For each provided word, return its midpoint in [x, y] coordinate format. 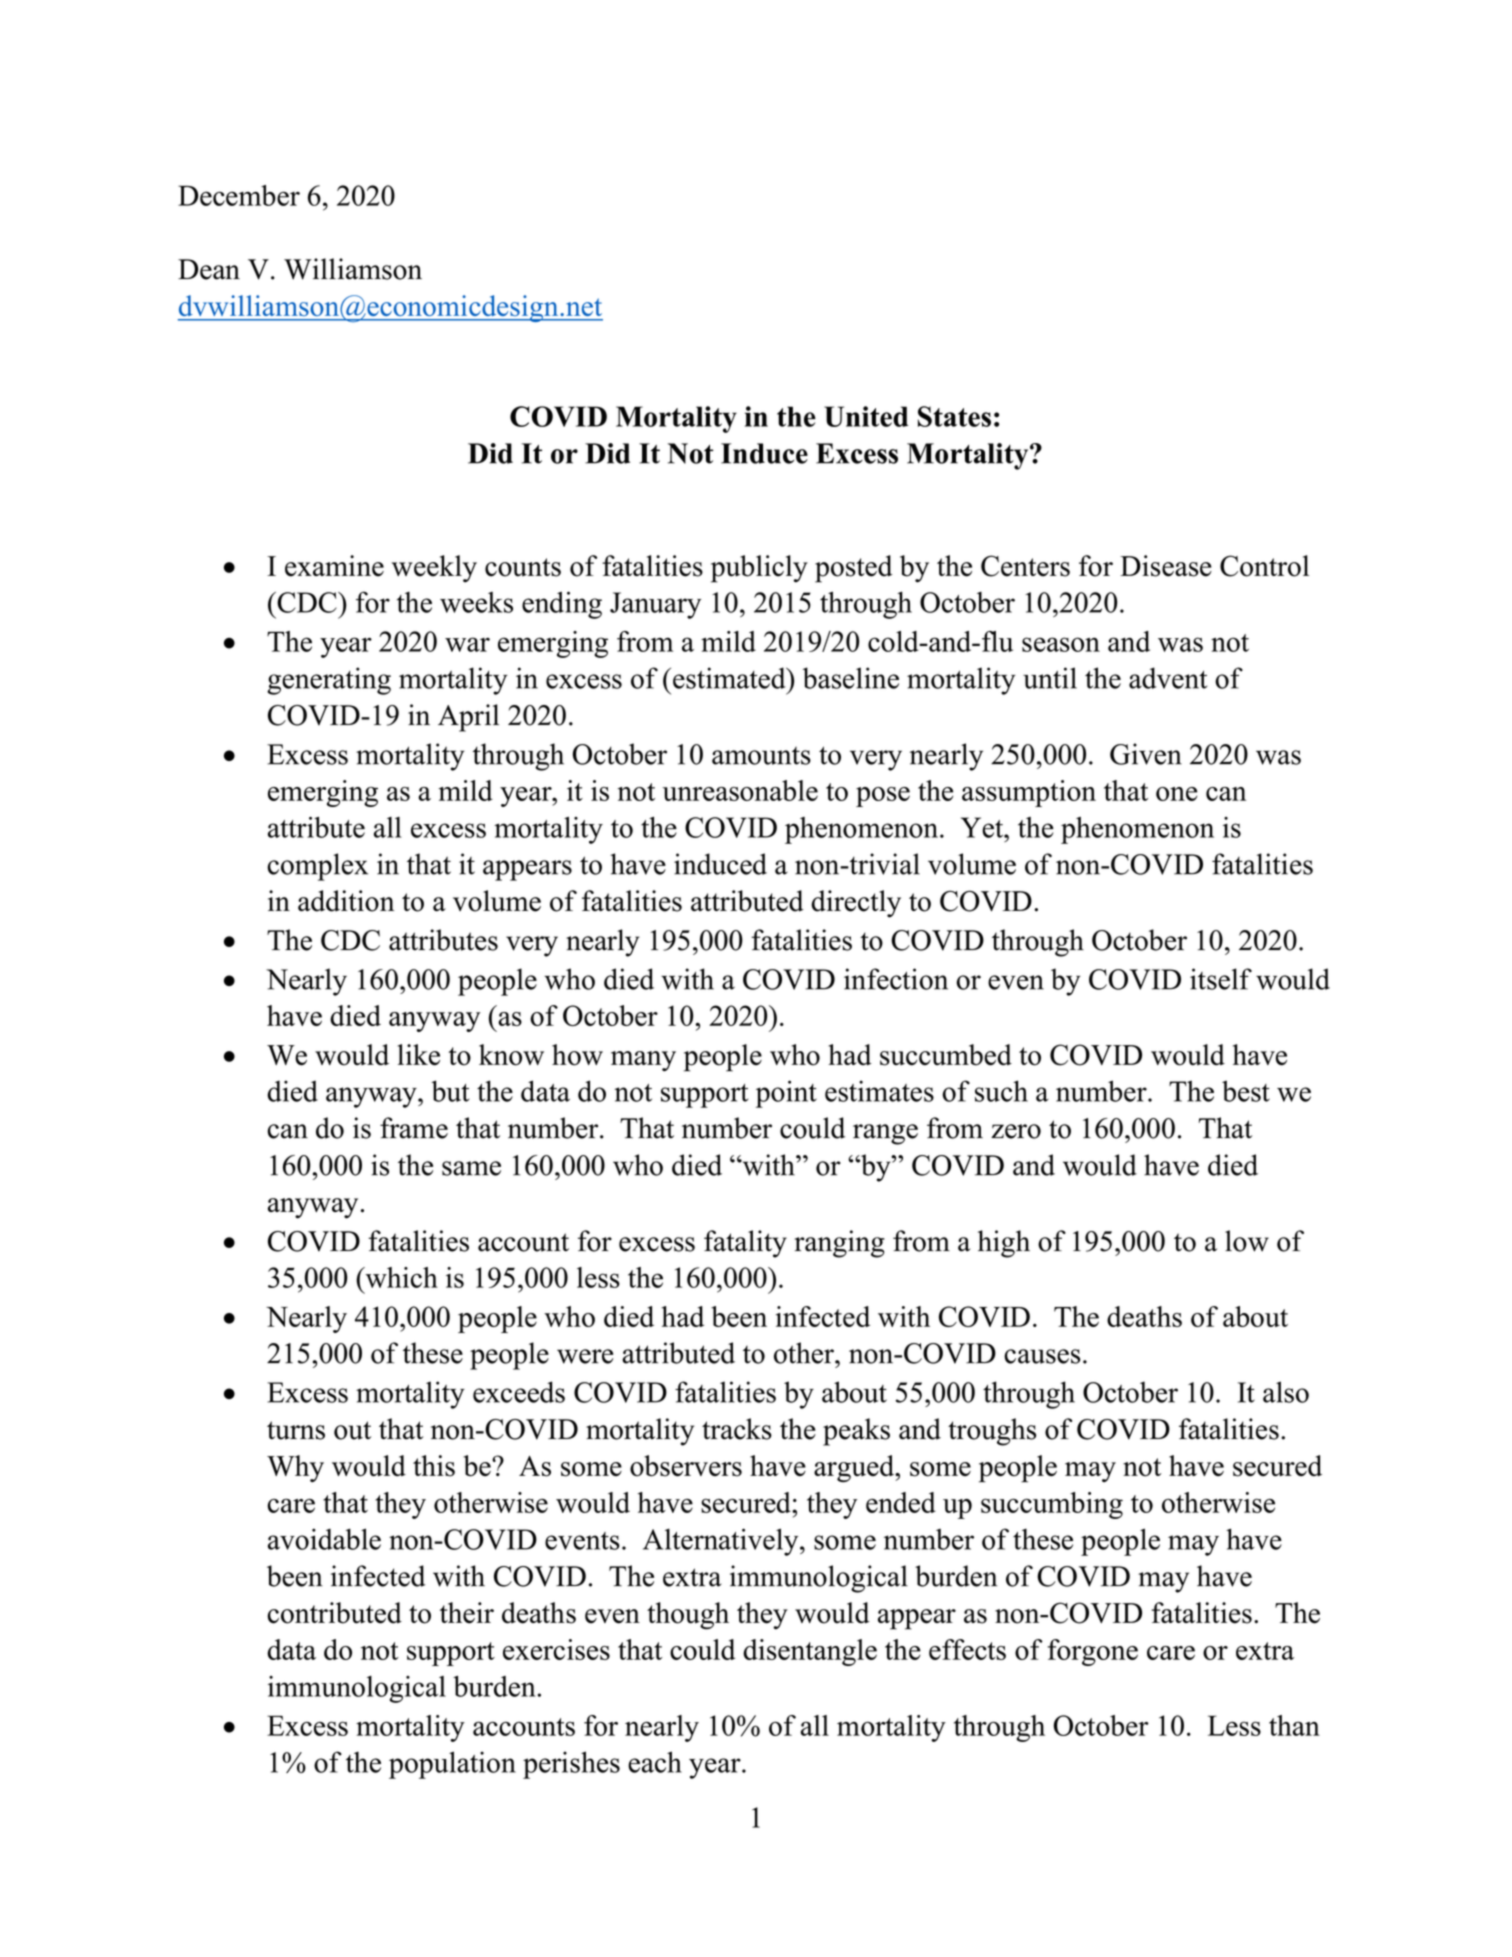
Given [1146, 754]
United [866, 416]
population [452, 1765]
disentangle [810, 1652]
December [239, 195]
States [954, 416]
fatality [745, 1244]
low [1247, 1241]
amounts [761, 756]
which [400, 1277]
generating [329, 681]
